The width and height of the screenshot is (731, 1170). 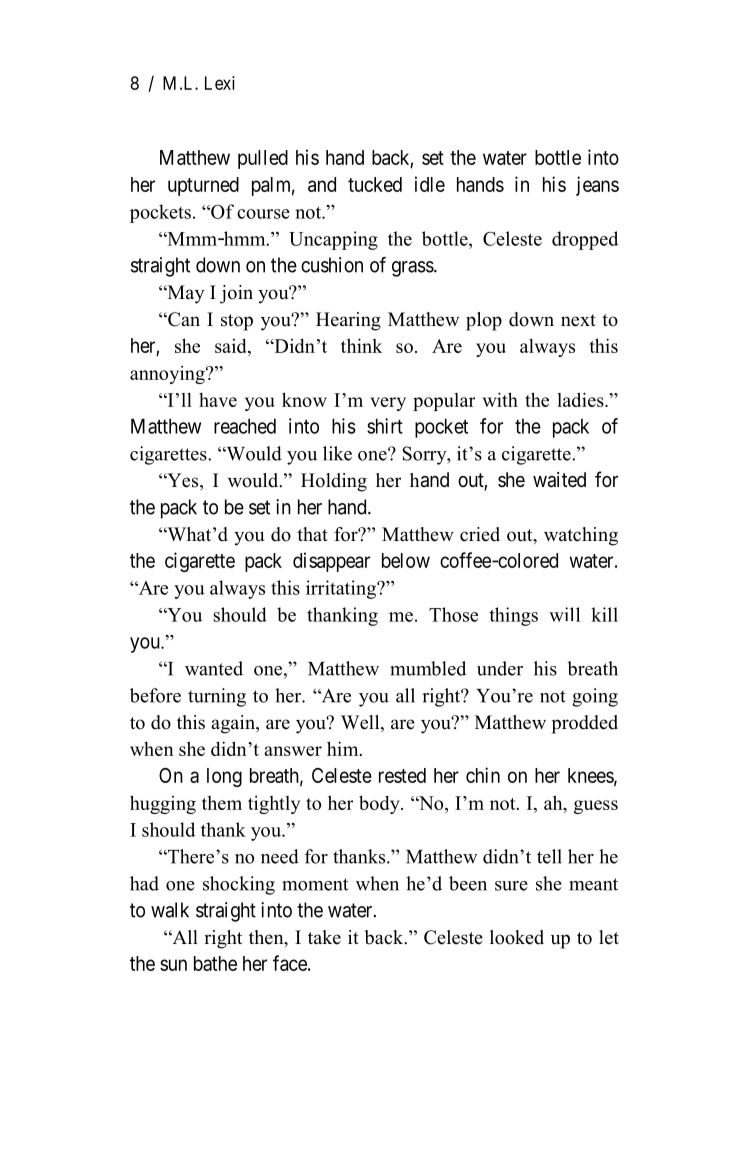 What do you see at coordinates (361, 723) in the screenshot?
I see `Well` at bounding box center [361, 723].
